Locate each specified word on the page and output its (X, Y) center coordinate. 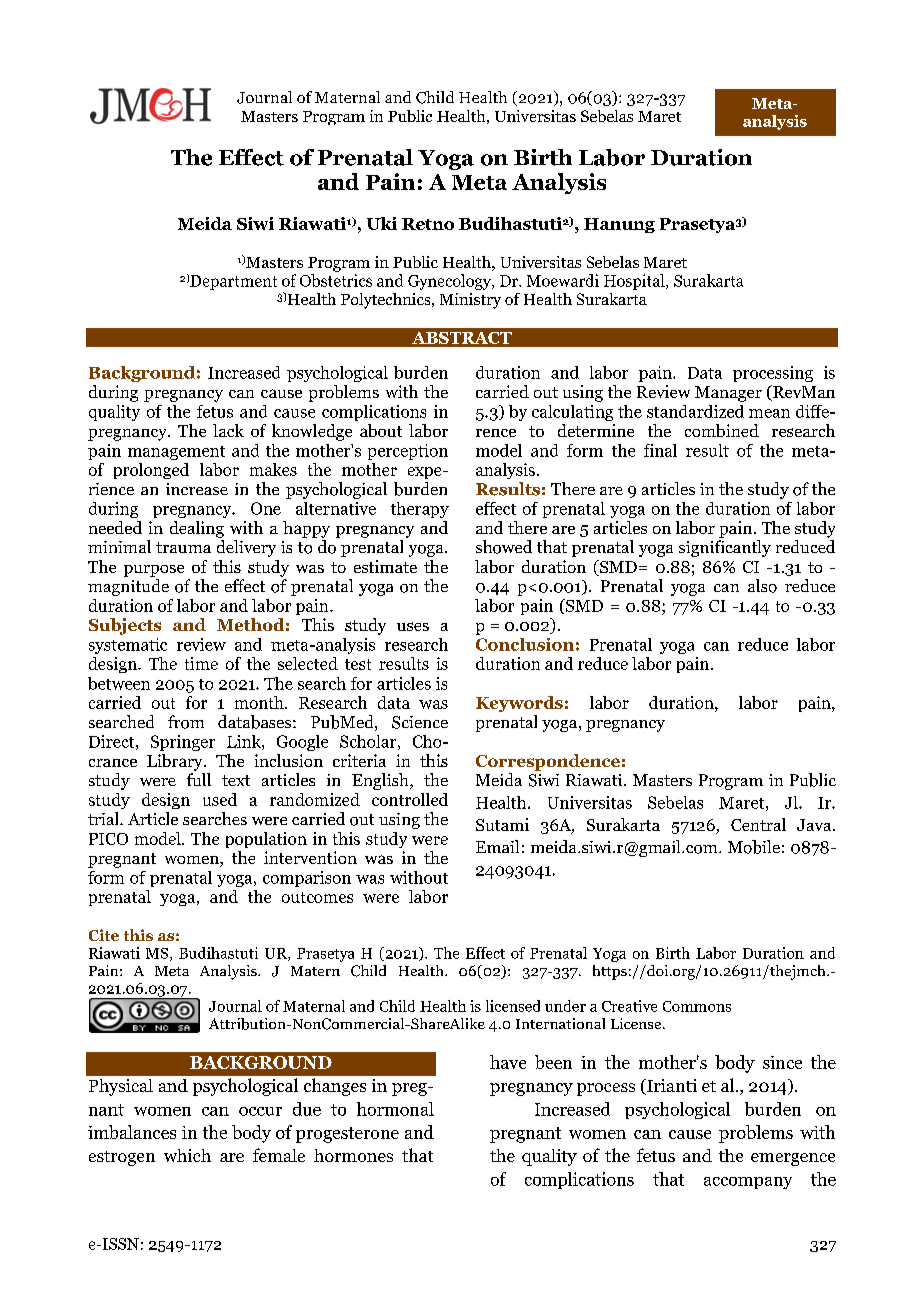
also (762, 586)
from (186, 722)
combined (722, 430)
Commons (697, 1006)
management (176, 453)
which (187, 1155)
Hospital (635, 282)
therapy (420, 510)
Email (497, 846)
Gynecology (451, 282)
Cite (104, 935)
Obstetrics (336, 280)
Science (420, 722)
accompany (748, 1183)
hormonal (395, 1109)
